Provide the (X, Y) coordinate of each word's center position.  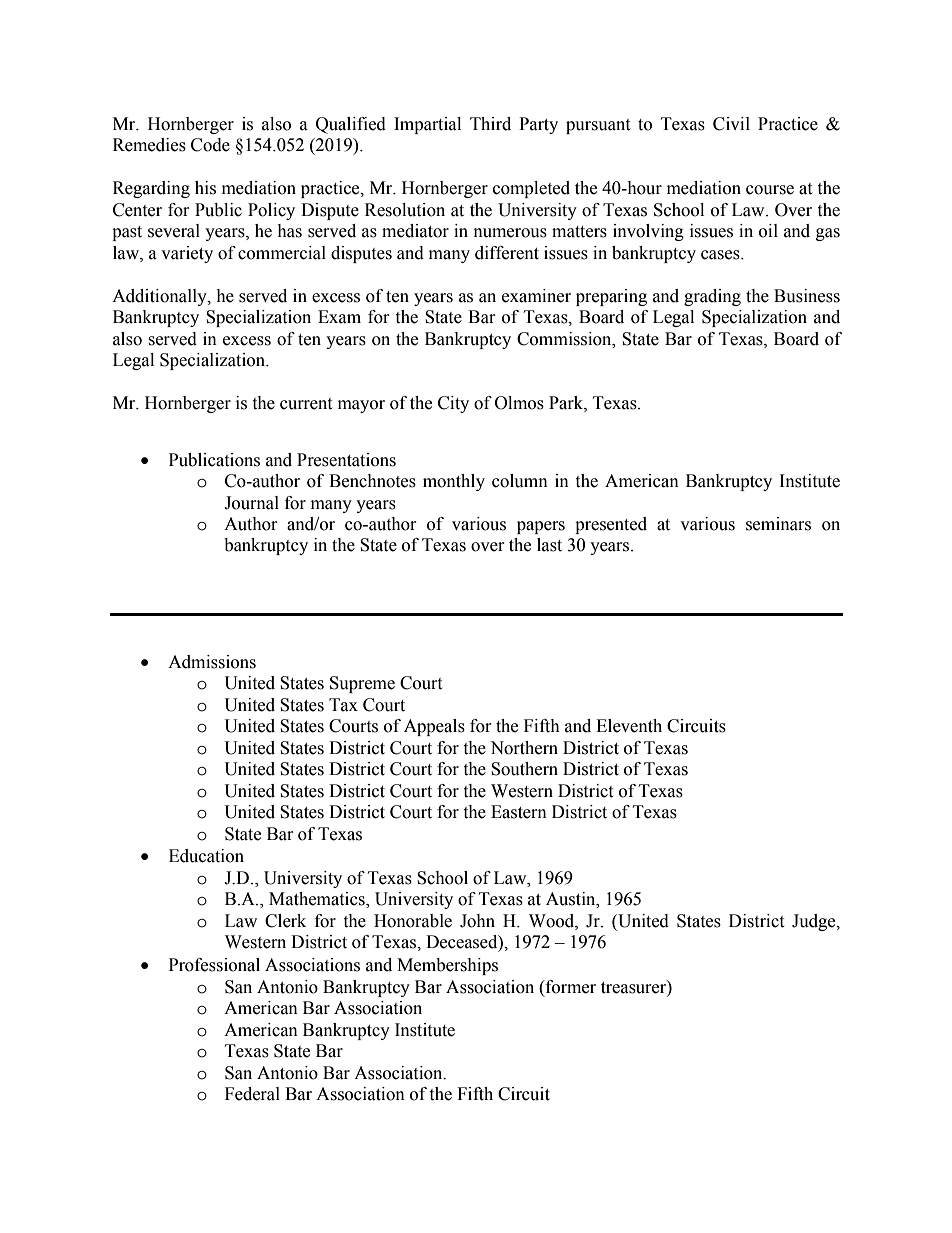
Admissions (212, 662)
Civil (731, 124)
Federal (252, 1094)
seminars (778, 524)
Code (210, 145)
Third (490, 124)
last (549, 545)
